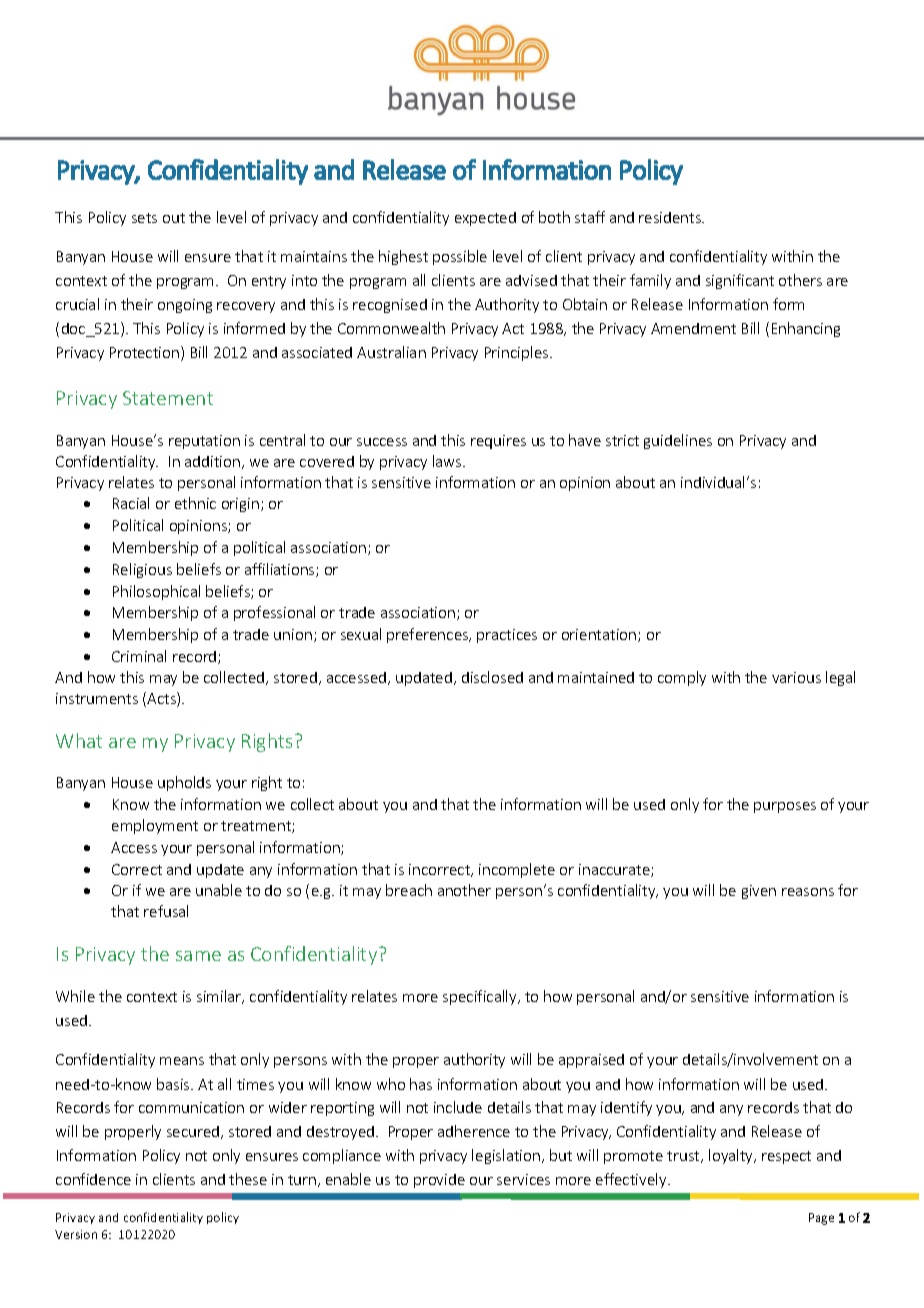 Image resolution: width=924 pixels, height=1308 pixels. What do you see at coordinates (144, 218) in the screenshot?
I see `sets` at bounding box center [144, 218].
